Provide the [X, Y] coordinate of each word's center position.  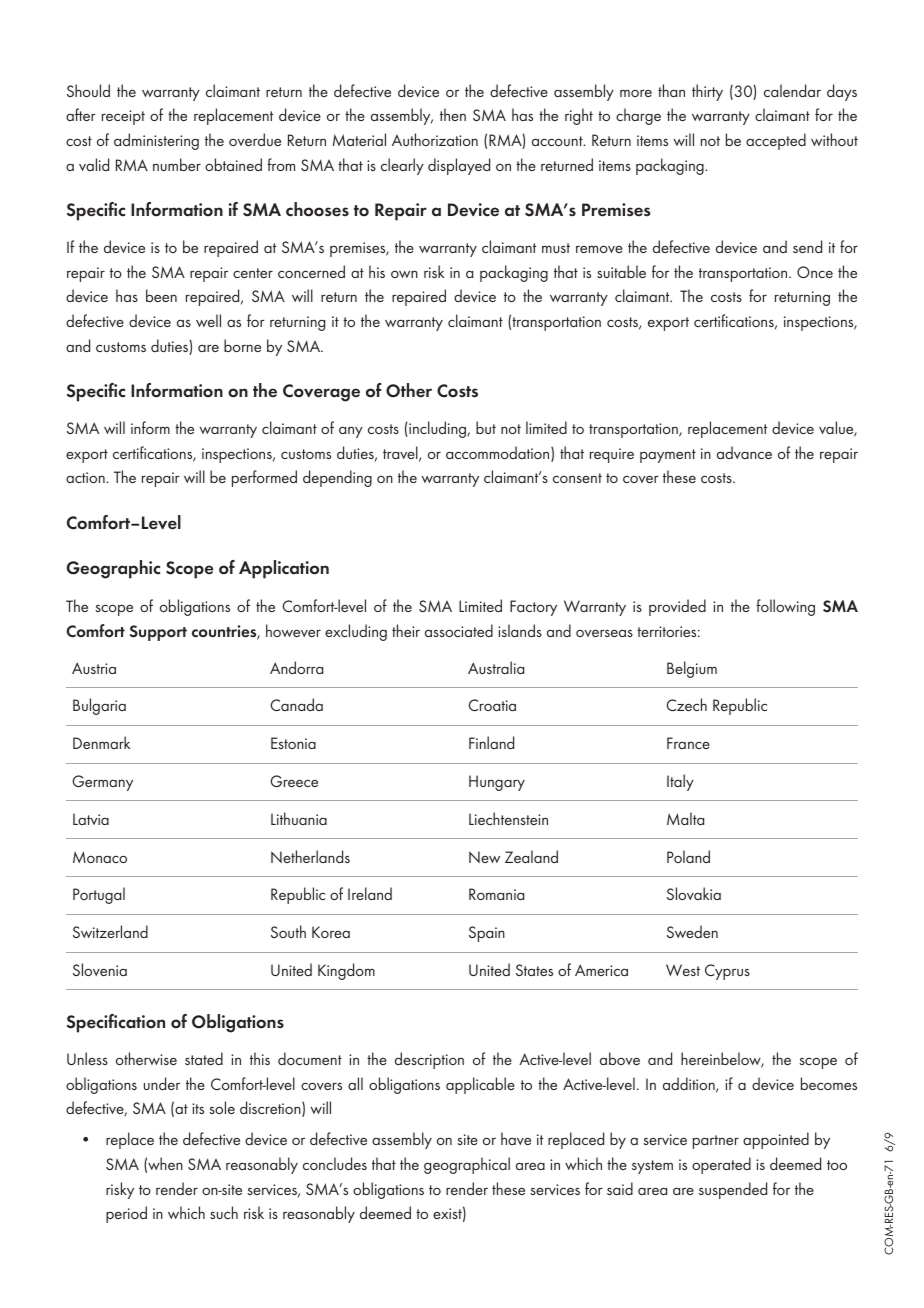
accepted [776, 141]
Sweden [692, 931]
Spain [487, 934]
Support [158, 633]
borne [242, 345]
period [126, 1214]
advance [744, 452]
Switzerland [110, 931]
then [453, 114]
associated [459, 630]
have [516, 1138]
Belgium [692, 669]
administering [156, 141]
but [486, 427]
